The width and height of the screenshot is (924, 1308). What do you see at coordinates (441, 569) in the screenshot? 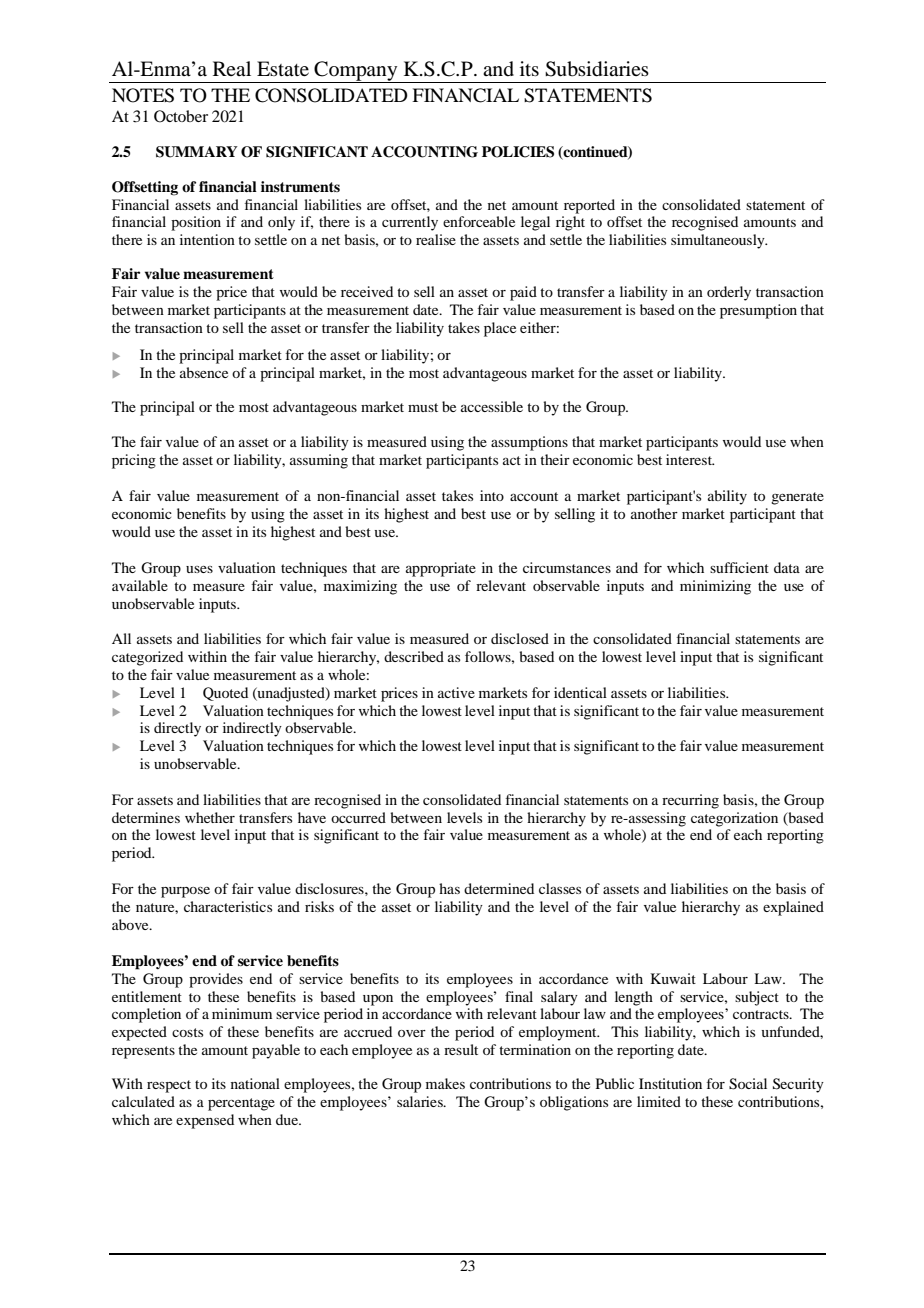
I see `appropriate` at bounding box center [441, 569].
